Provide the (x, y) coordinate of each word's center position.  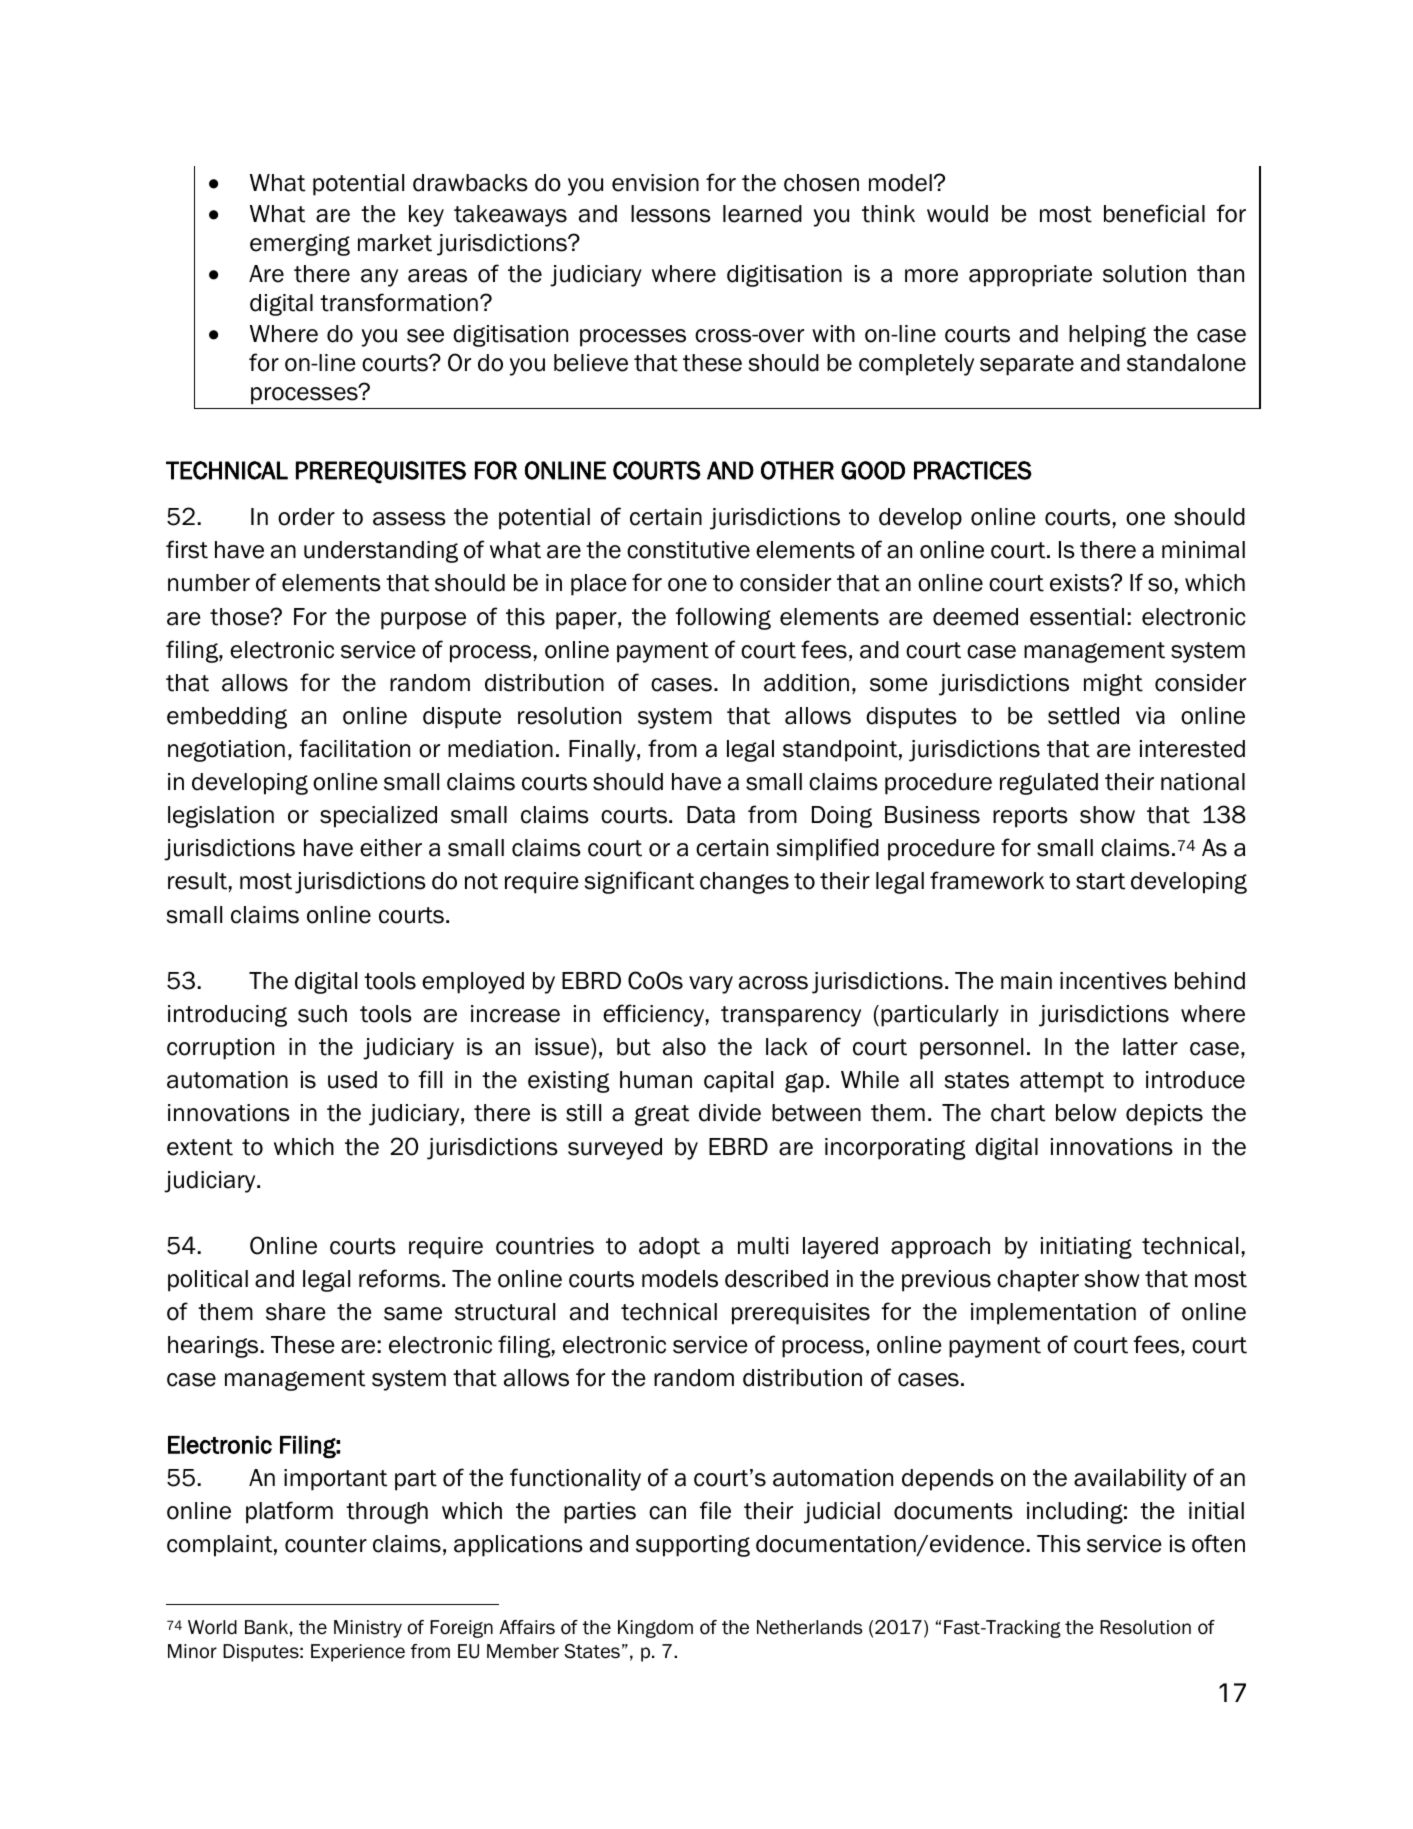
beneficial (1154, 213)
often (1218, 1543)
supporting (693, 1546)
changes (744, 883)
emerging (300, 245)
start (1100, 881)
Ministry (368, 1629)
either (391, 848)
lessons (671, 214)
